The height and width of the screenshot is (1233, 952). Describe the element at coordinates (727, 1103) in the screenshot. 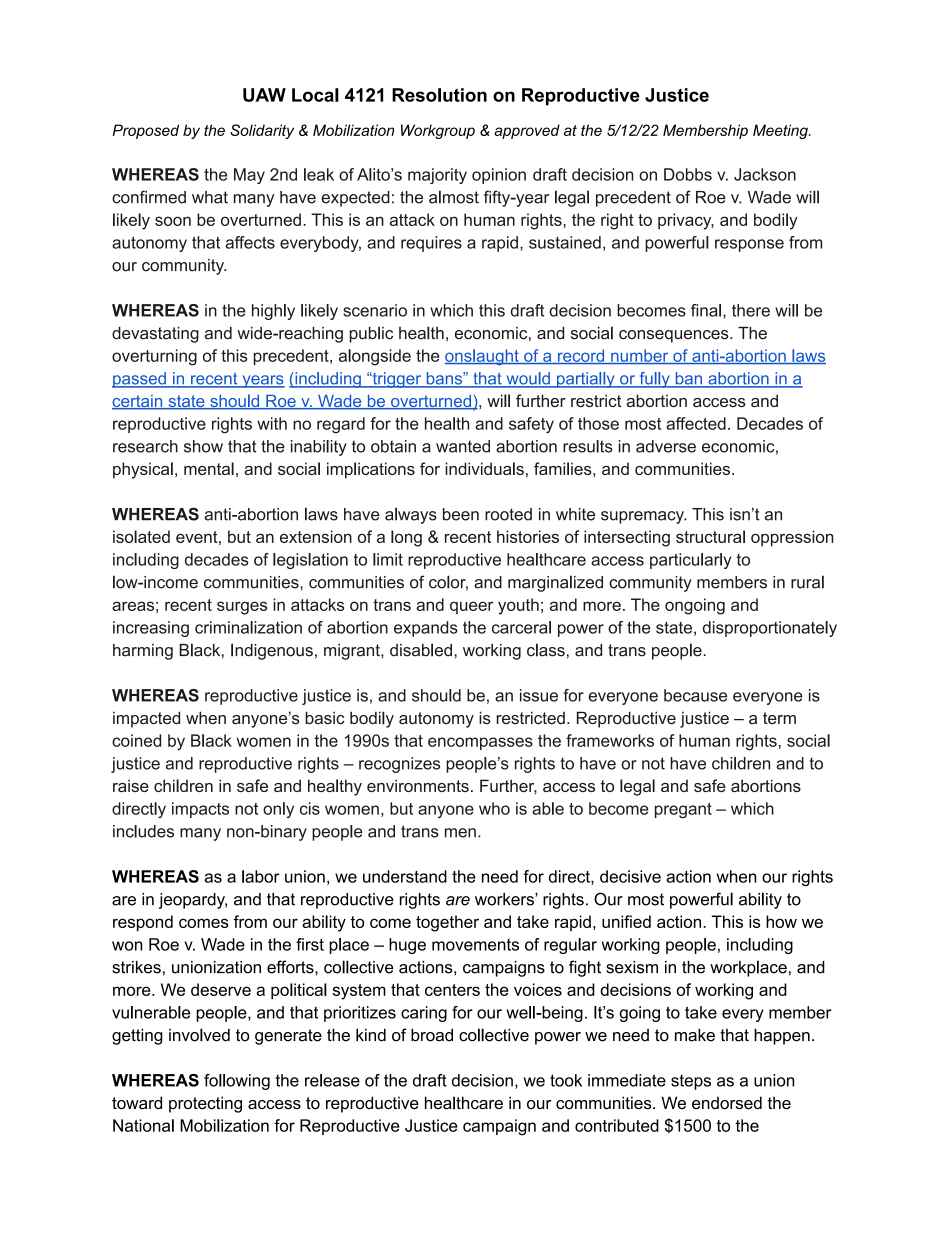

I see `endorsed` at that location.
